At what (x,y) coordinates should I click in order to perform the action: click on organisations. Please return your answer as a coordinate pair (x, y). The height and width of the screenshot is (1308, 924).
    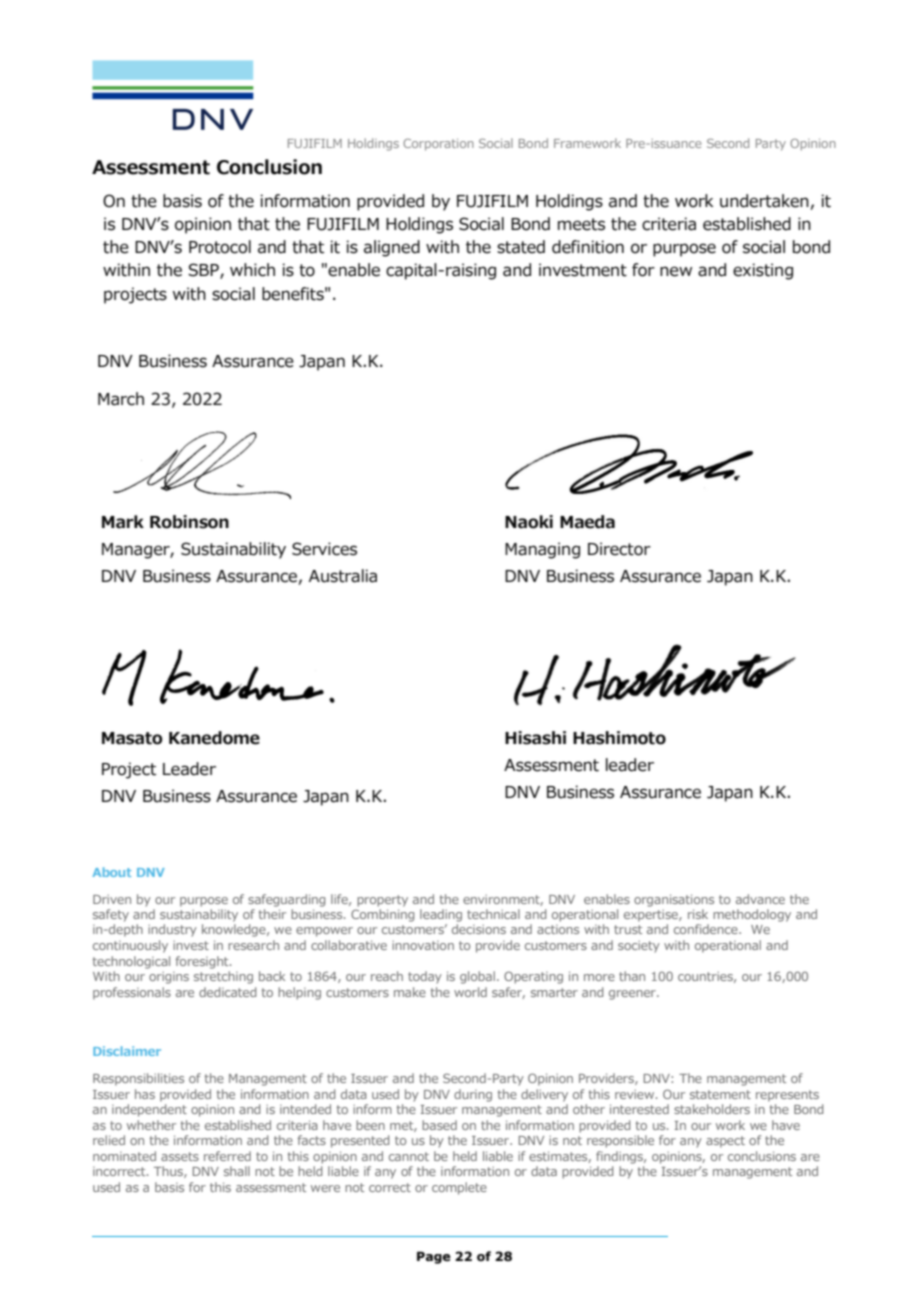
    Looking at the image, I should click on (674, 900).
